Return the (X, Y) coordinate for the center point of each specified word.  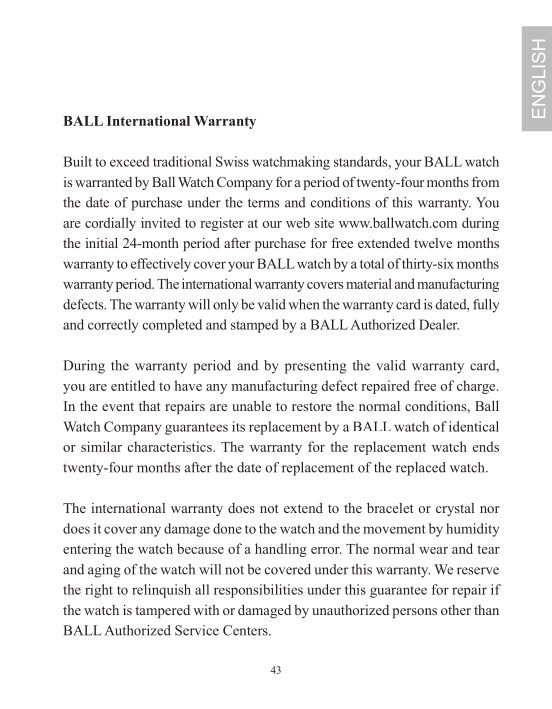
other (456, 610)
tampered (162, 611)
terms (263, 203)
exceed (129, 161)
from (485, 181)
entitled (133, 385)
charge (477, 387)
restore (312, 406)
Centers (246, 630)
